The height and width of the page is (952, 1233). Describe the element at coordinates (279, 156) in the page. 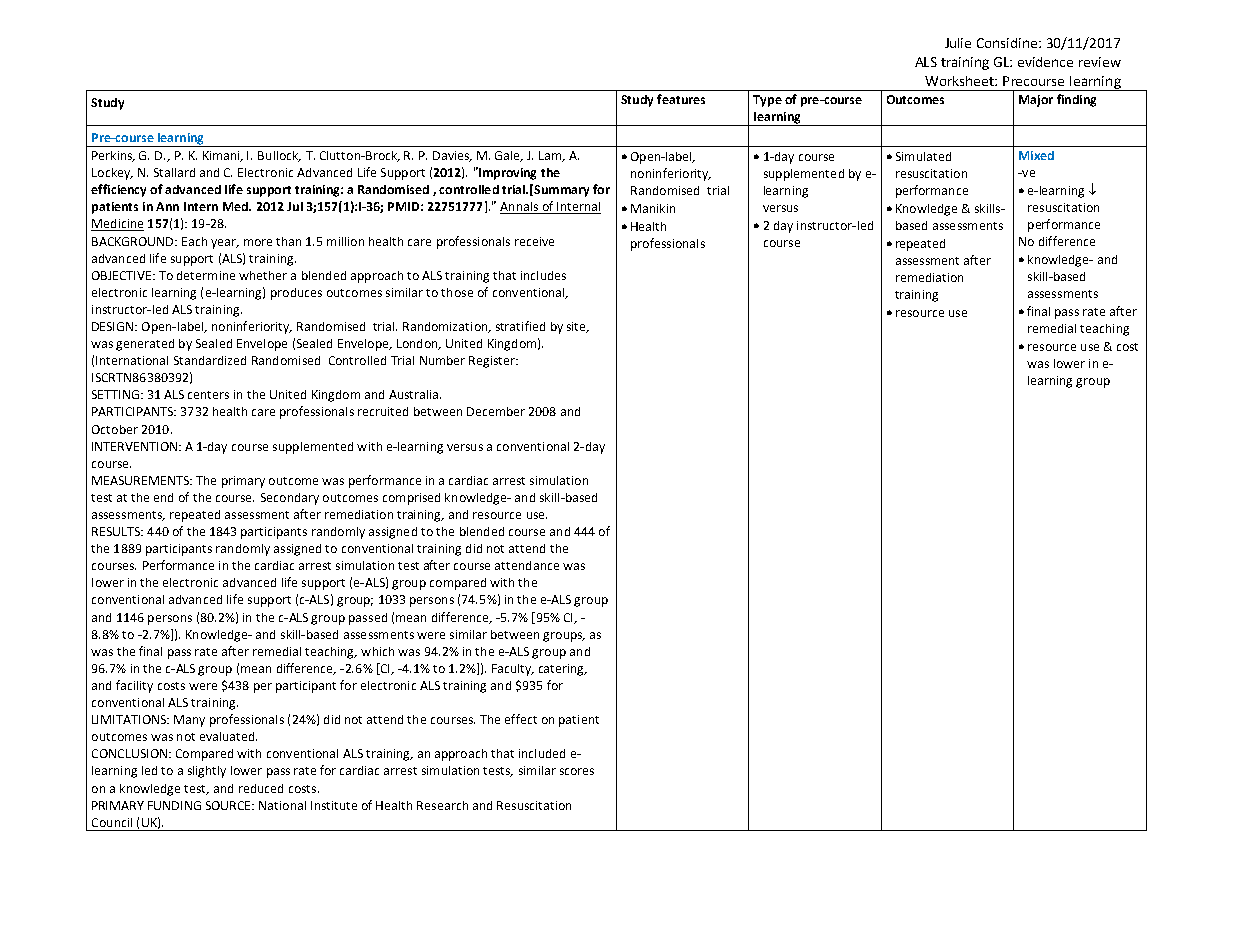

I see `Bullock` at that location.
